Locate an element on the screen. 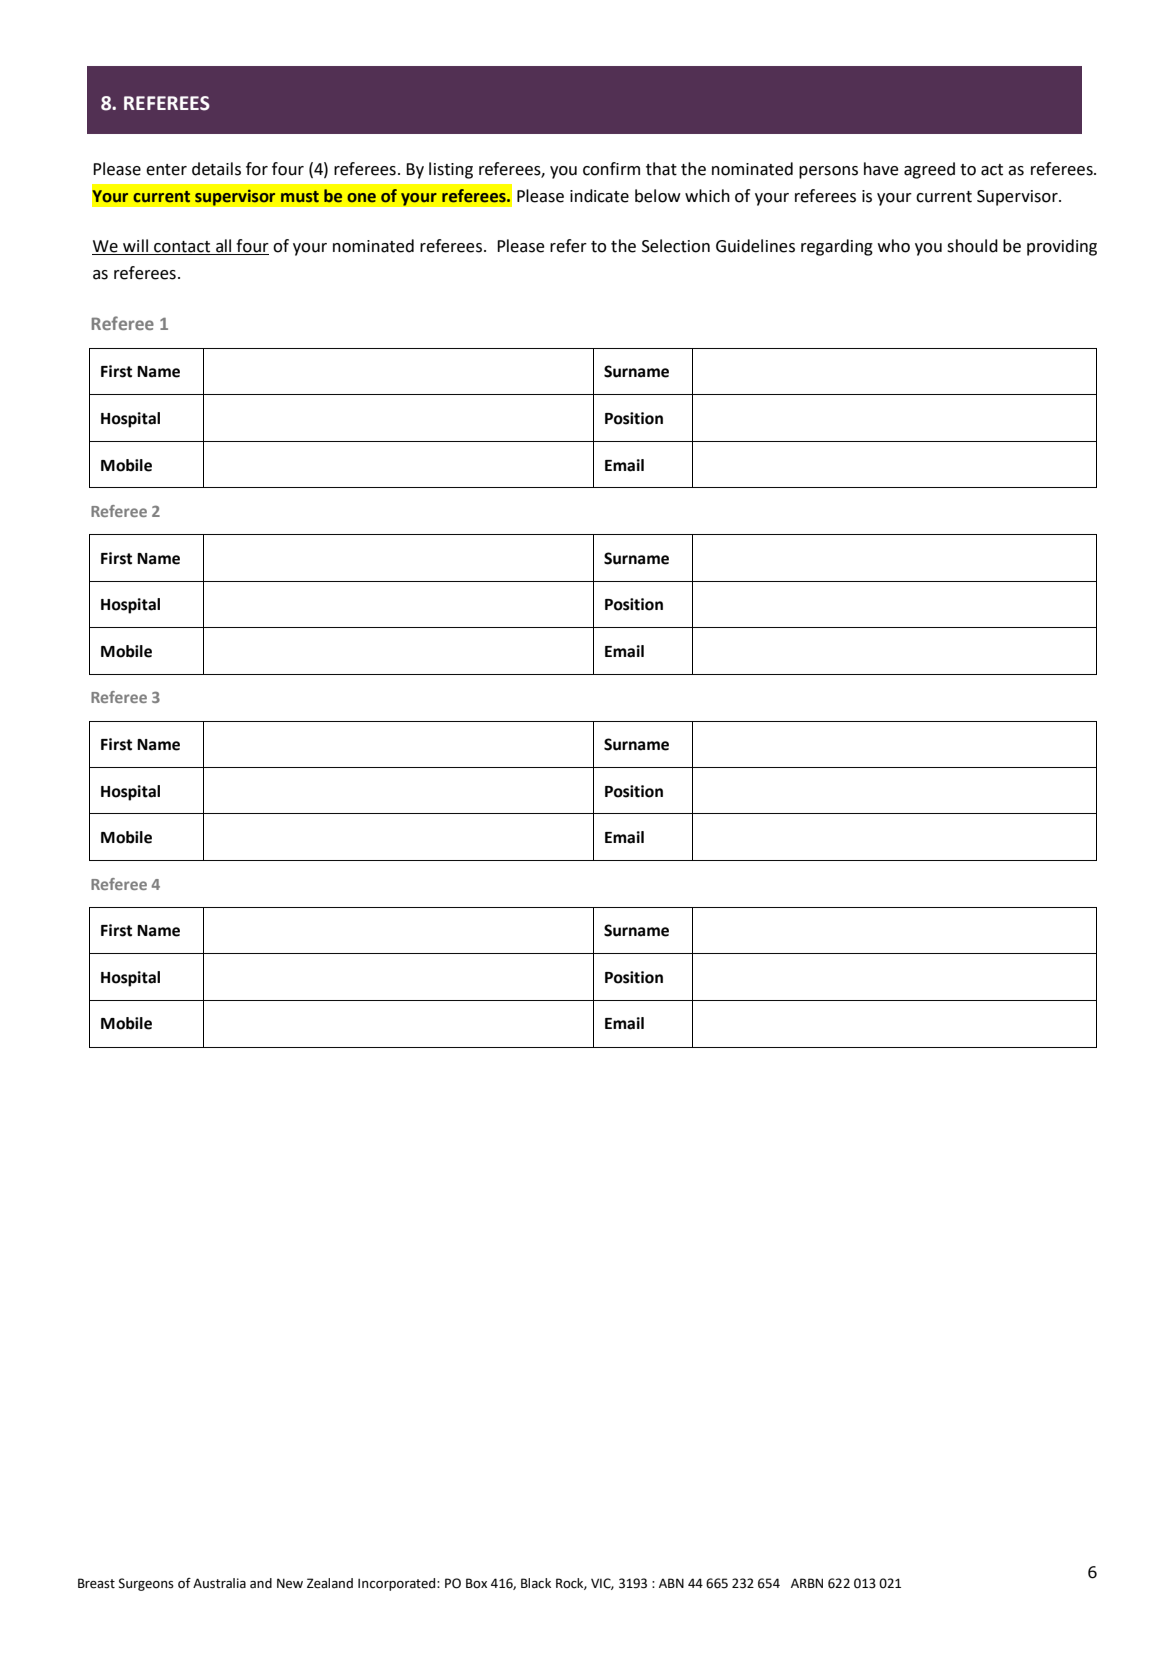 This screenshot has width=1176, height=1663. contact is located at coordinates (182, 248).
